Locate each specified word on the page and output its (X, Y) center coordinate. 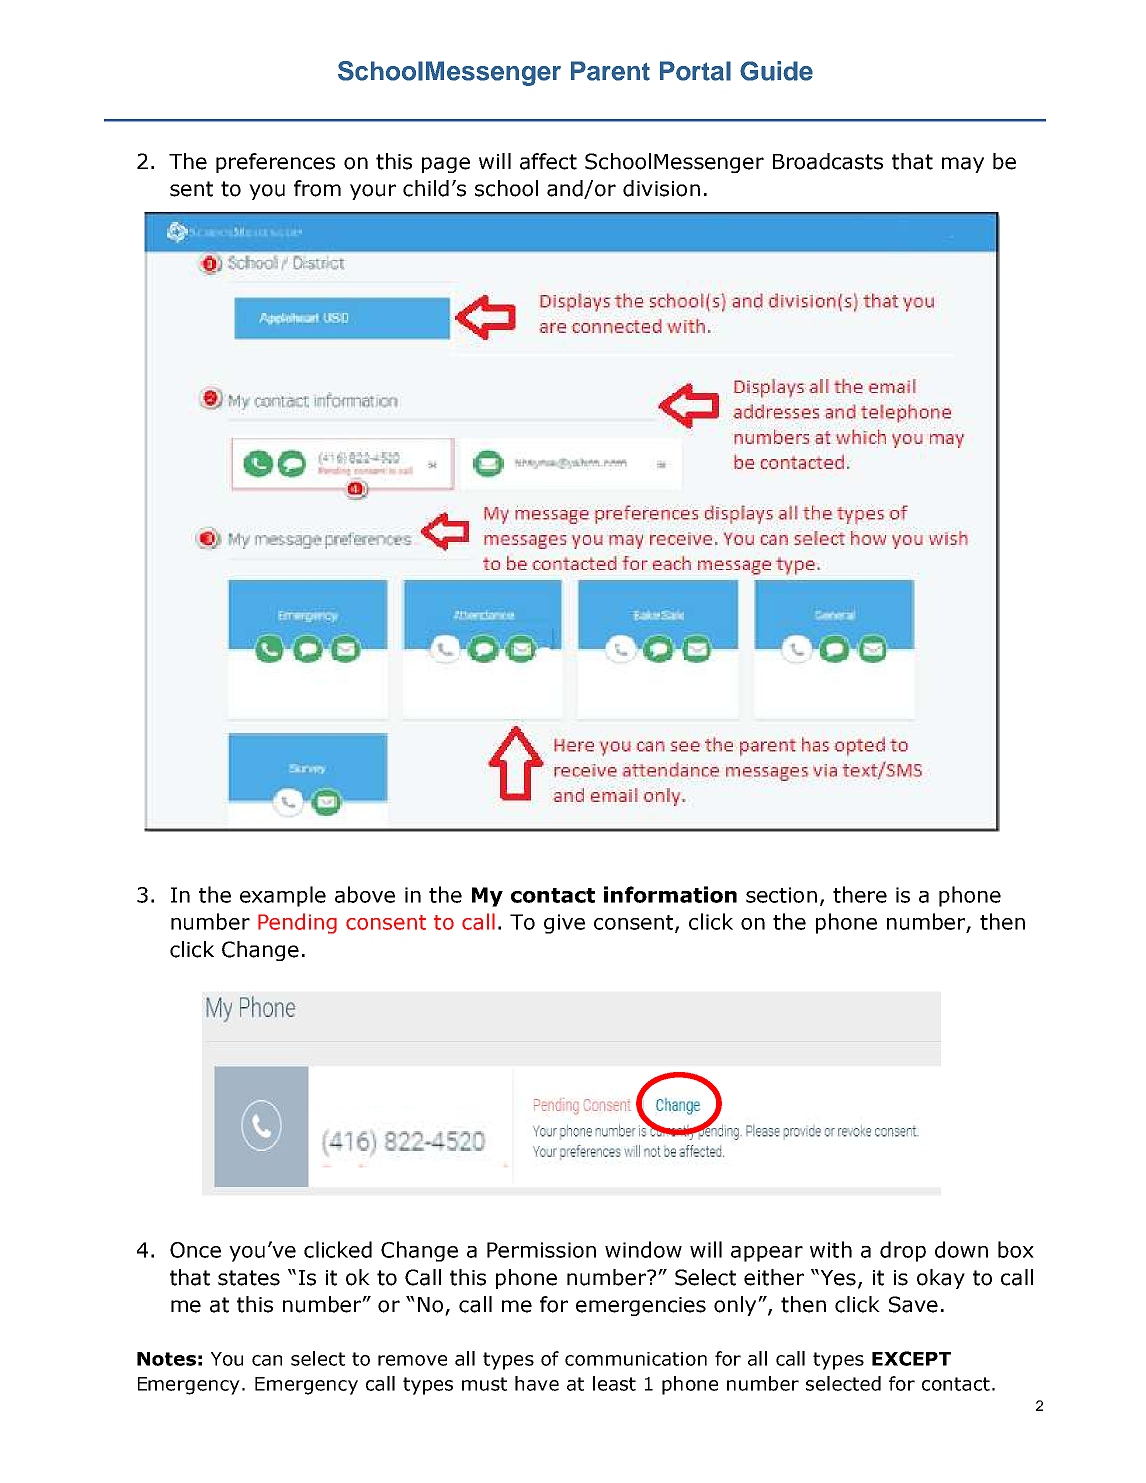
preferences (275, 163)
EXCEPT (911, 1358)
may (963, 165)
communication (636, 1359)
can (267, 1360)
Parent (610, 71)
